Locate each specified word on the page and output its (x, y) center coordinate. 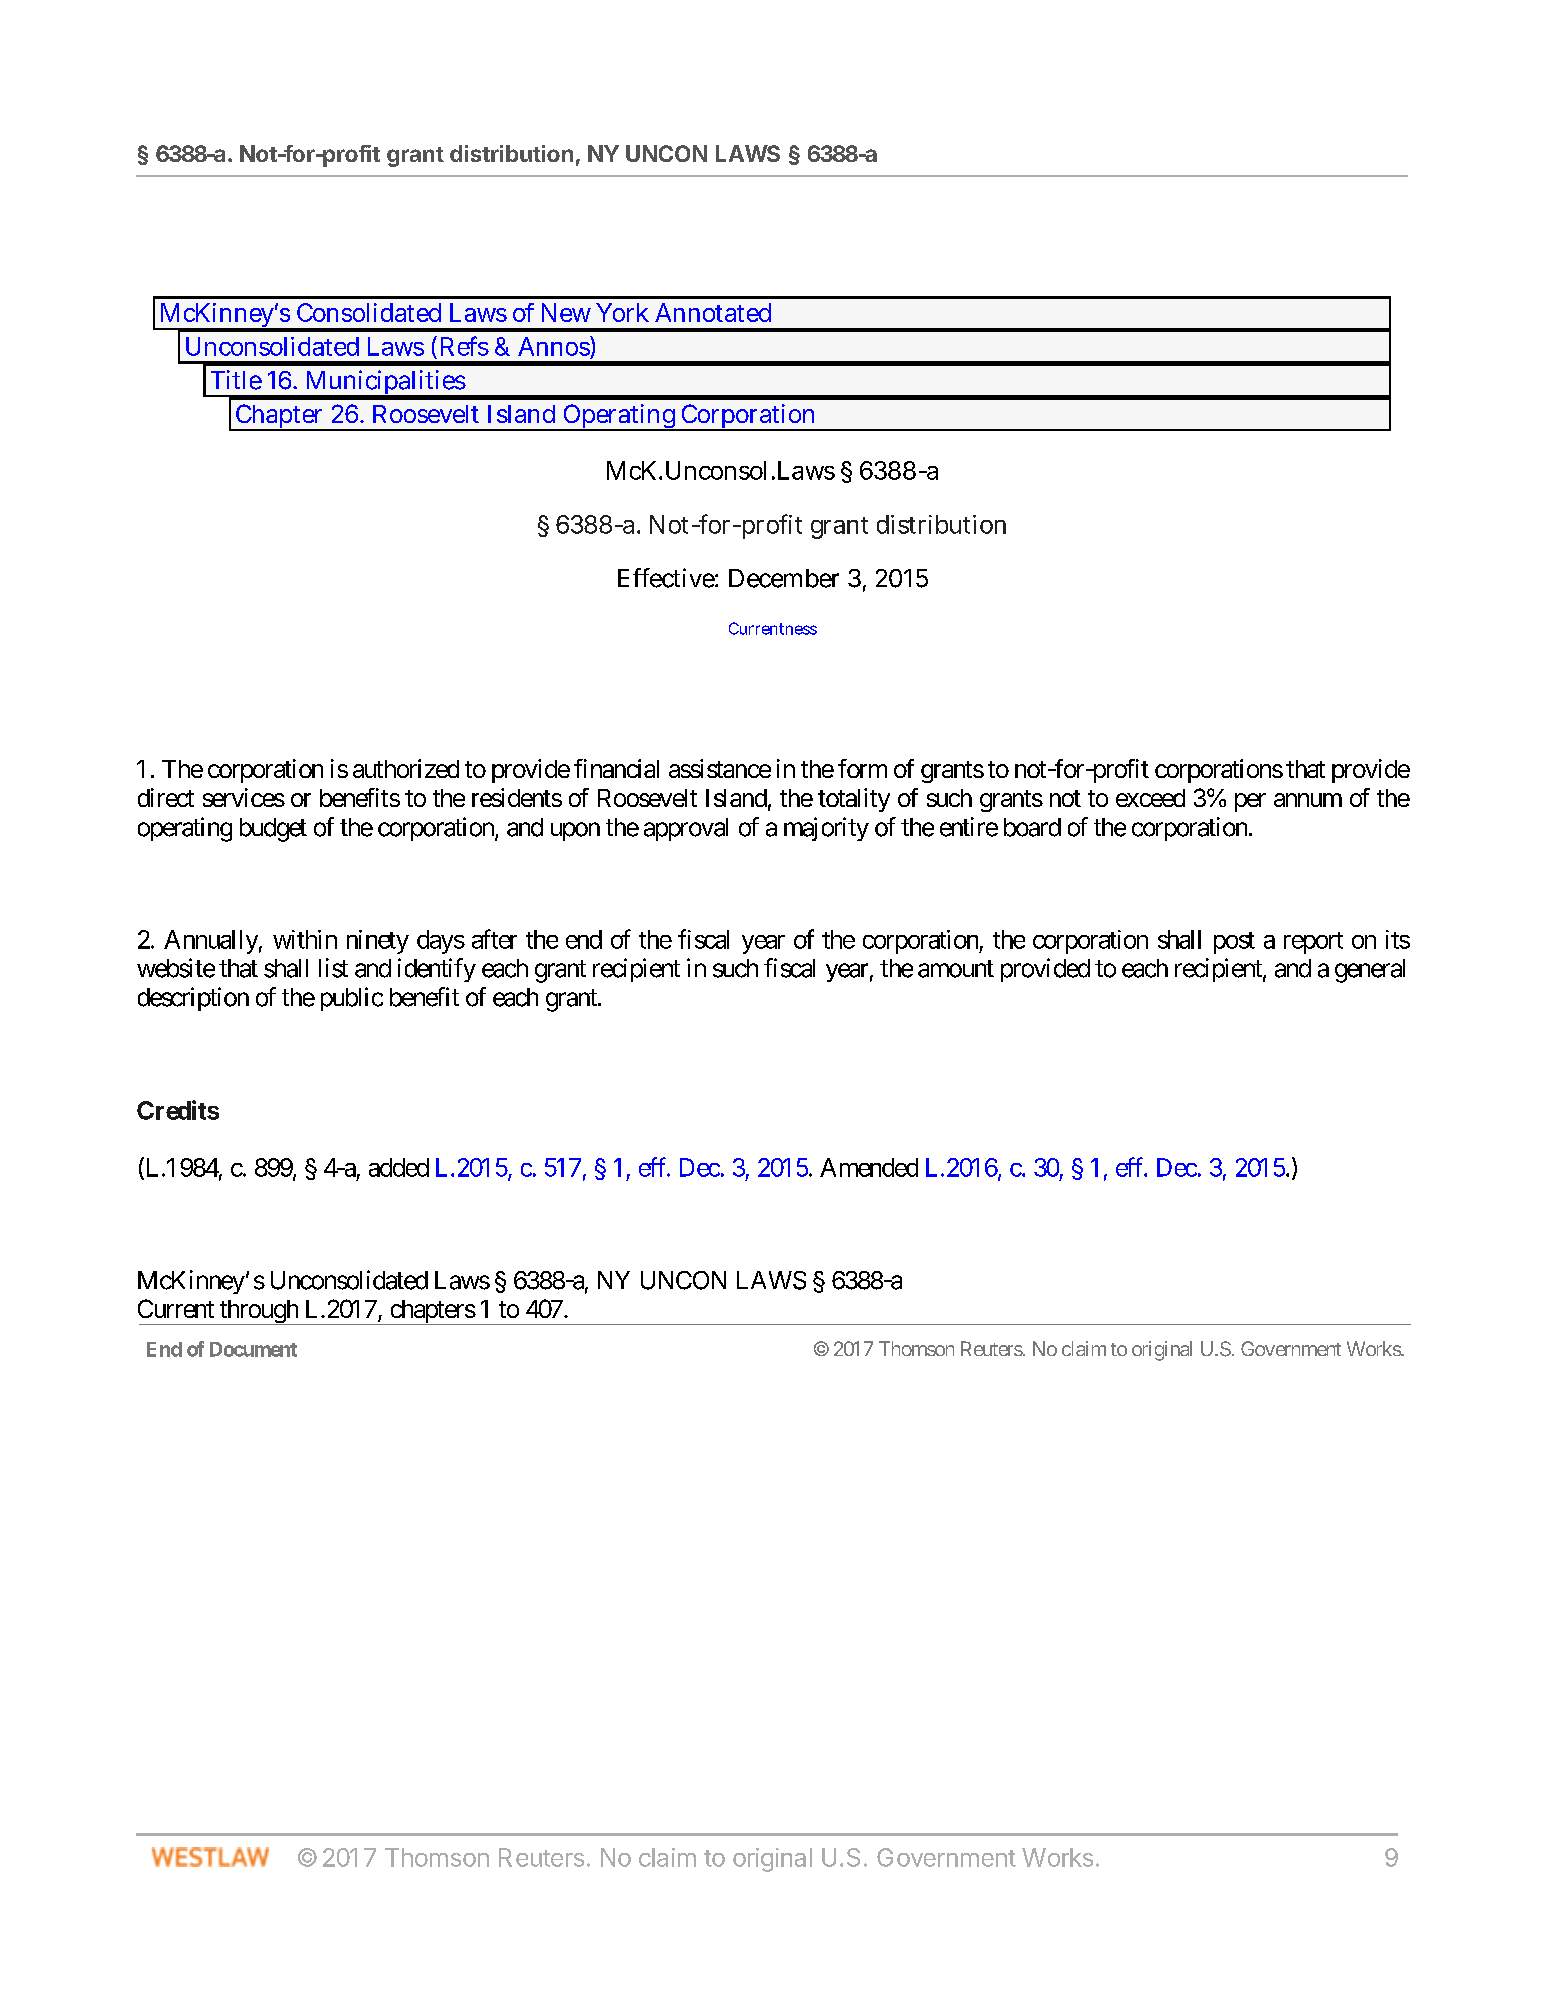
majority (826, 829)
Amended (869, 1167)
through (258, 1312)
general (1370, 971)
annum (1308, 800)
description (193, 999)
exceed (1150, 798)
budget (273, 830)
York (622, 312)
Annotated (713, 312)
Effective (666, 578)
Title (236, 380)
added (399, 1167)
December (784, 578)
